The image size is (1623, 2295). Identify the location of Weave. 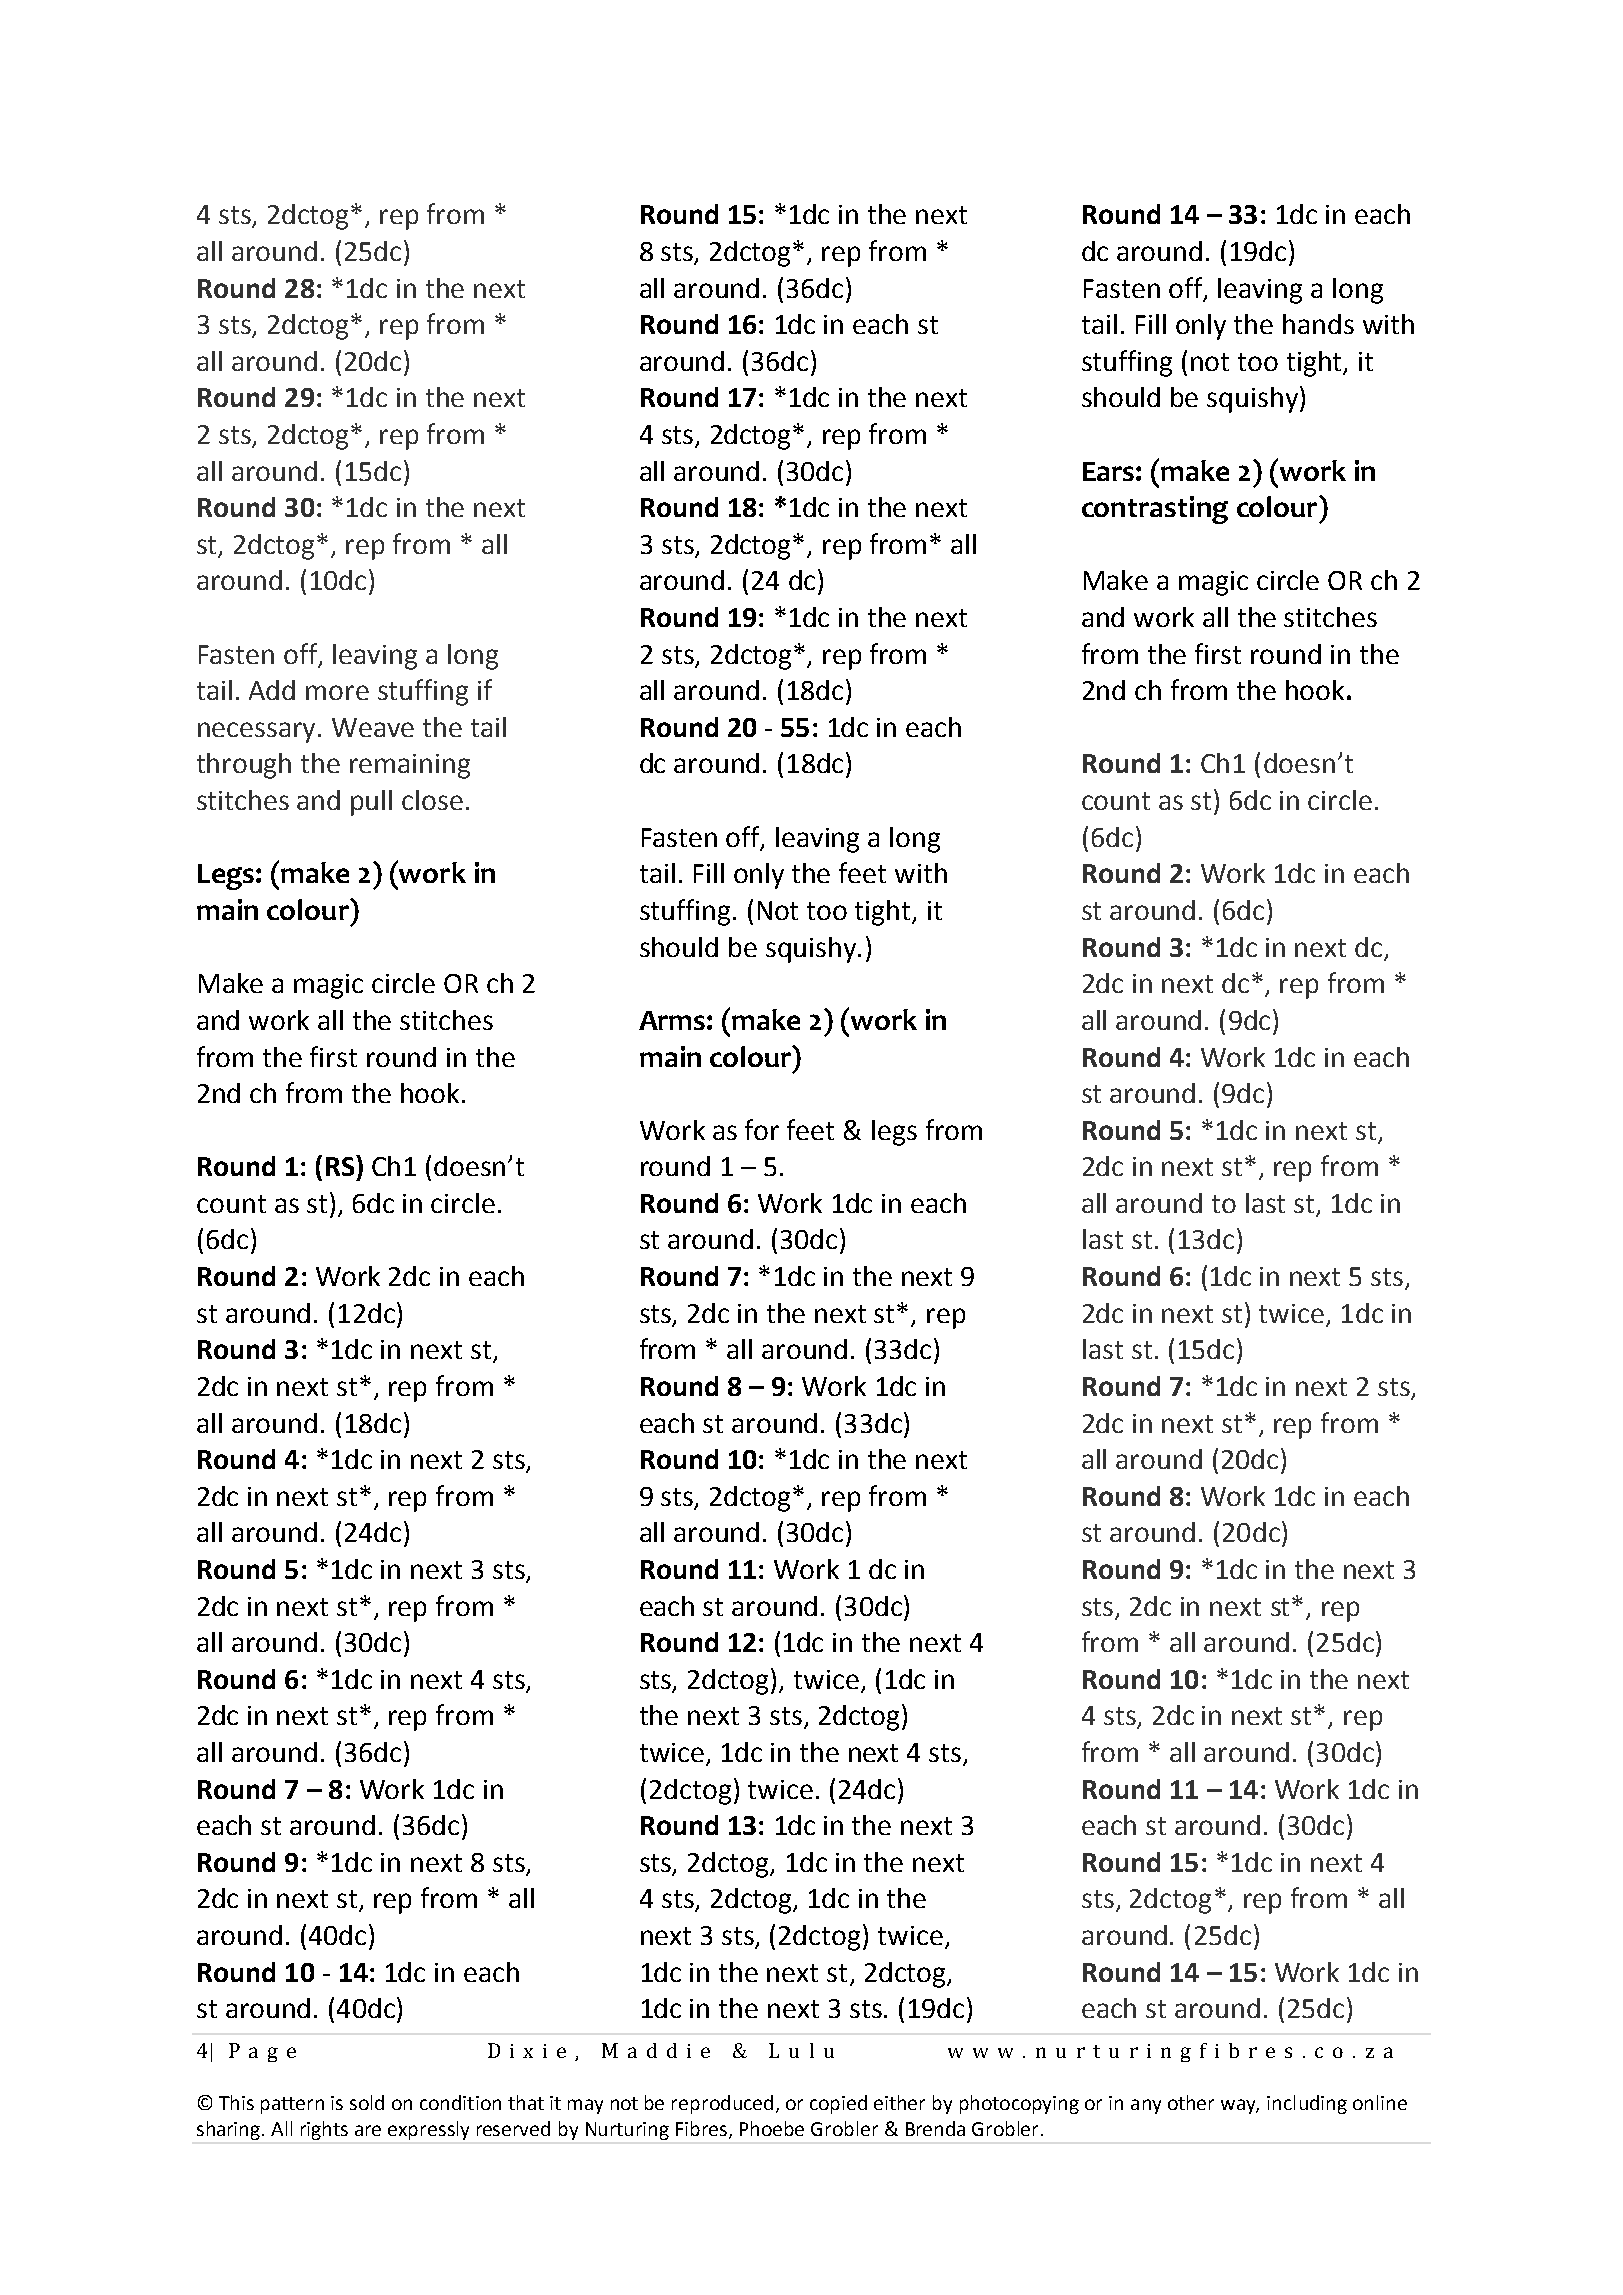
(373, 727).
